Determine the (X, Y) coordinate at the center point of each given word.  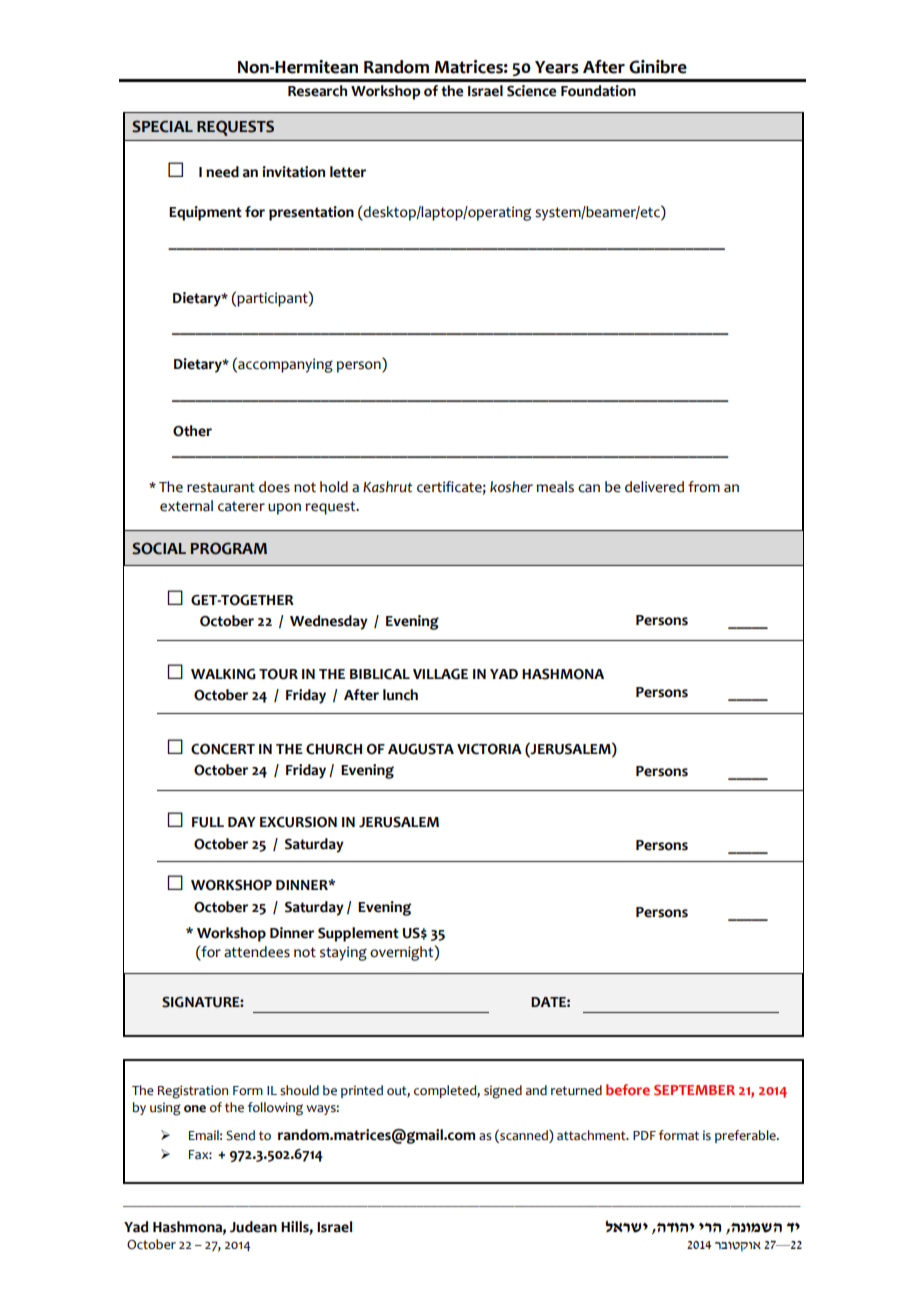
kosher (511, 487)
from (704, 487)
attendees (257, 952)
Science (531, 91)
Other (192, 431)
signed (503, 1092)
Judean (253, 1227)
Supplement (358, 934)
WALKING (223, 674)
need (222, 172)
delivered (654, 487)
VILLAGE (440, 674)
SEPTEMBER (694, 1090)
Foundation (598, 91)
